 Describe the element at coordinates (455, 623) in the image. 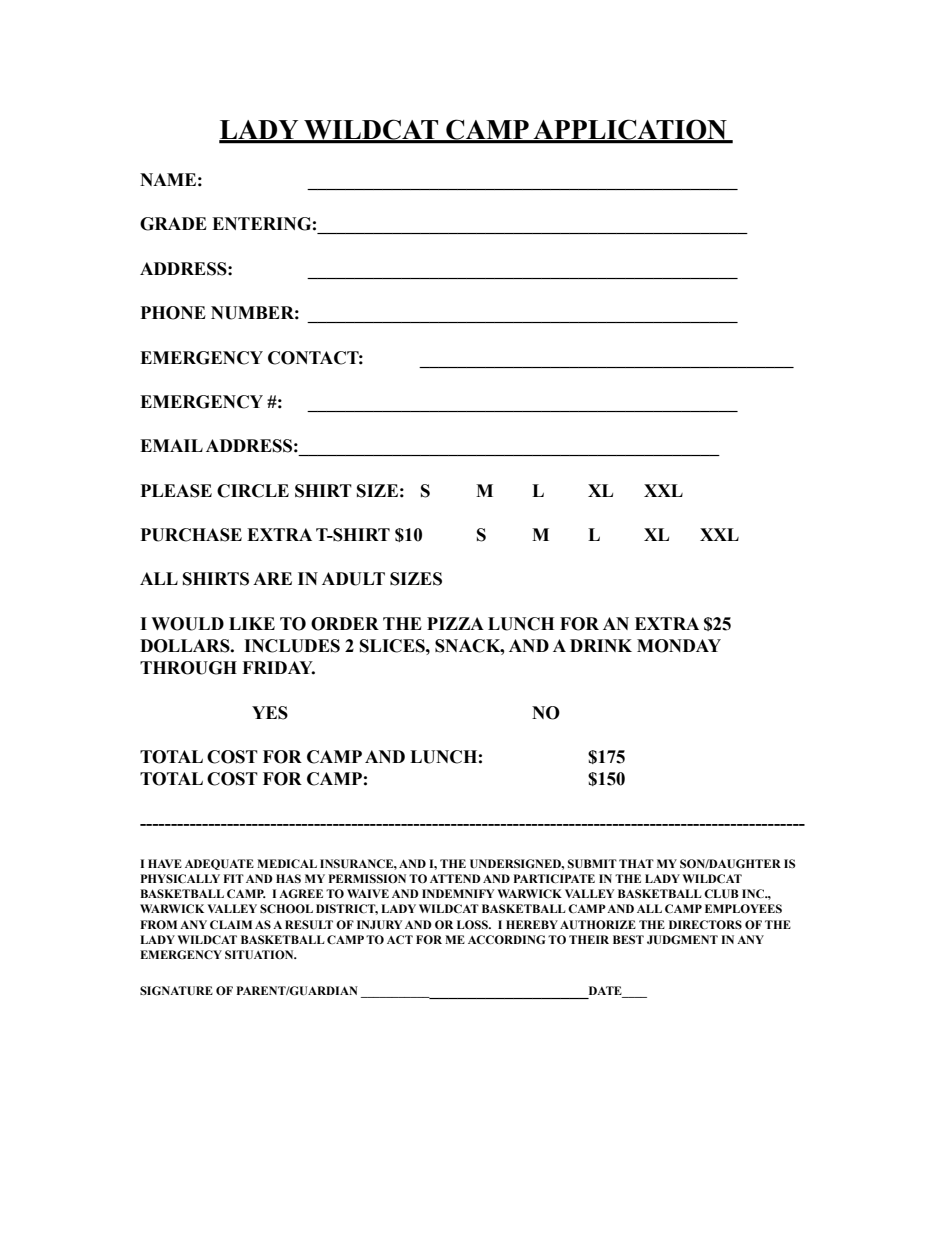

I see `PIZZA` at that location.
